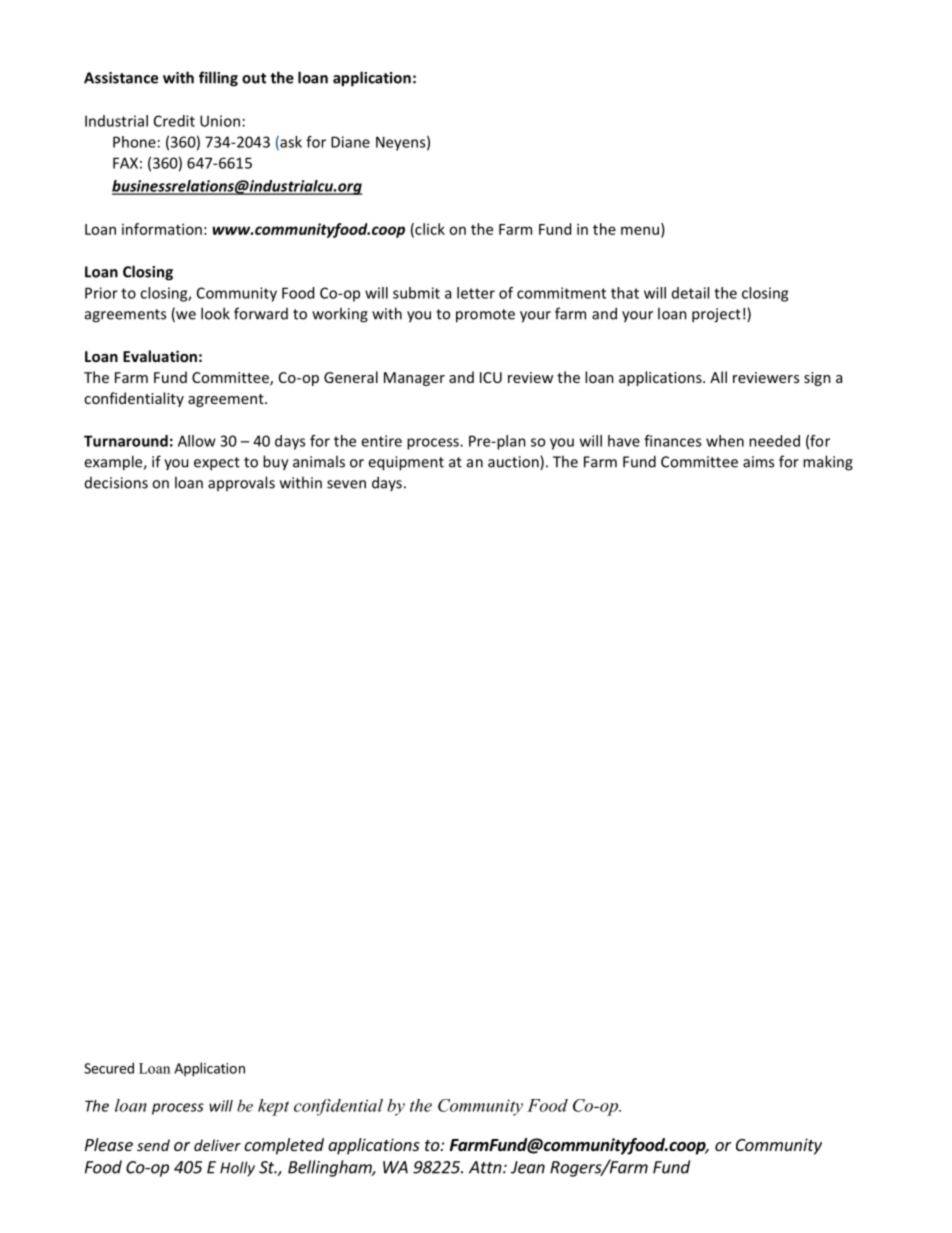 The height and width of the image is (1233, 952). What do you see at coordinates (350, 142) in the image?
I see `Diane` at bounding box center [350, 142].
